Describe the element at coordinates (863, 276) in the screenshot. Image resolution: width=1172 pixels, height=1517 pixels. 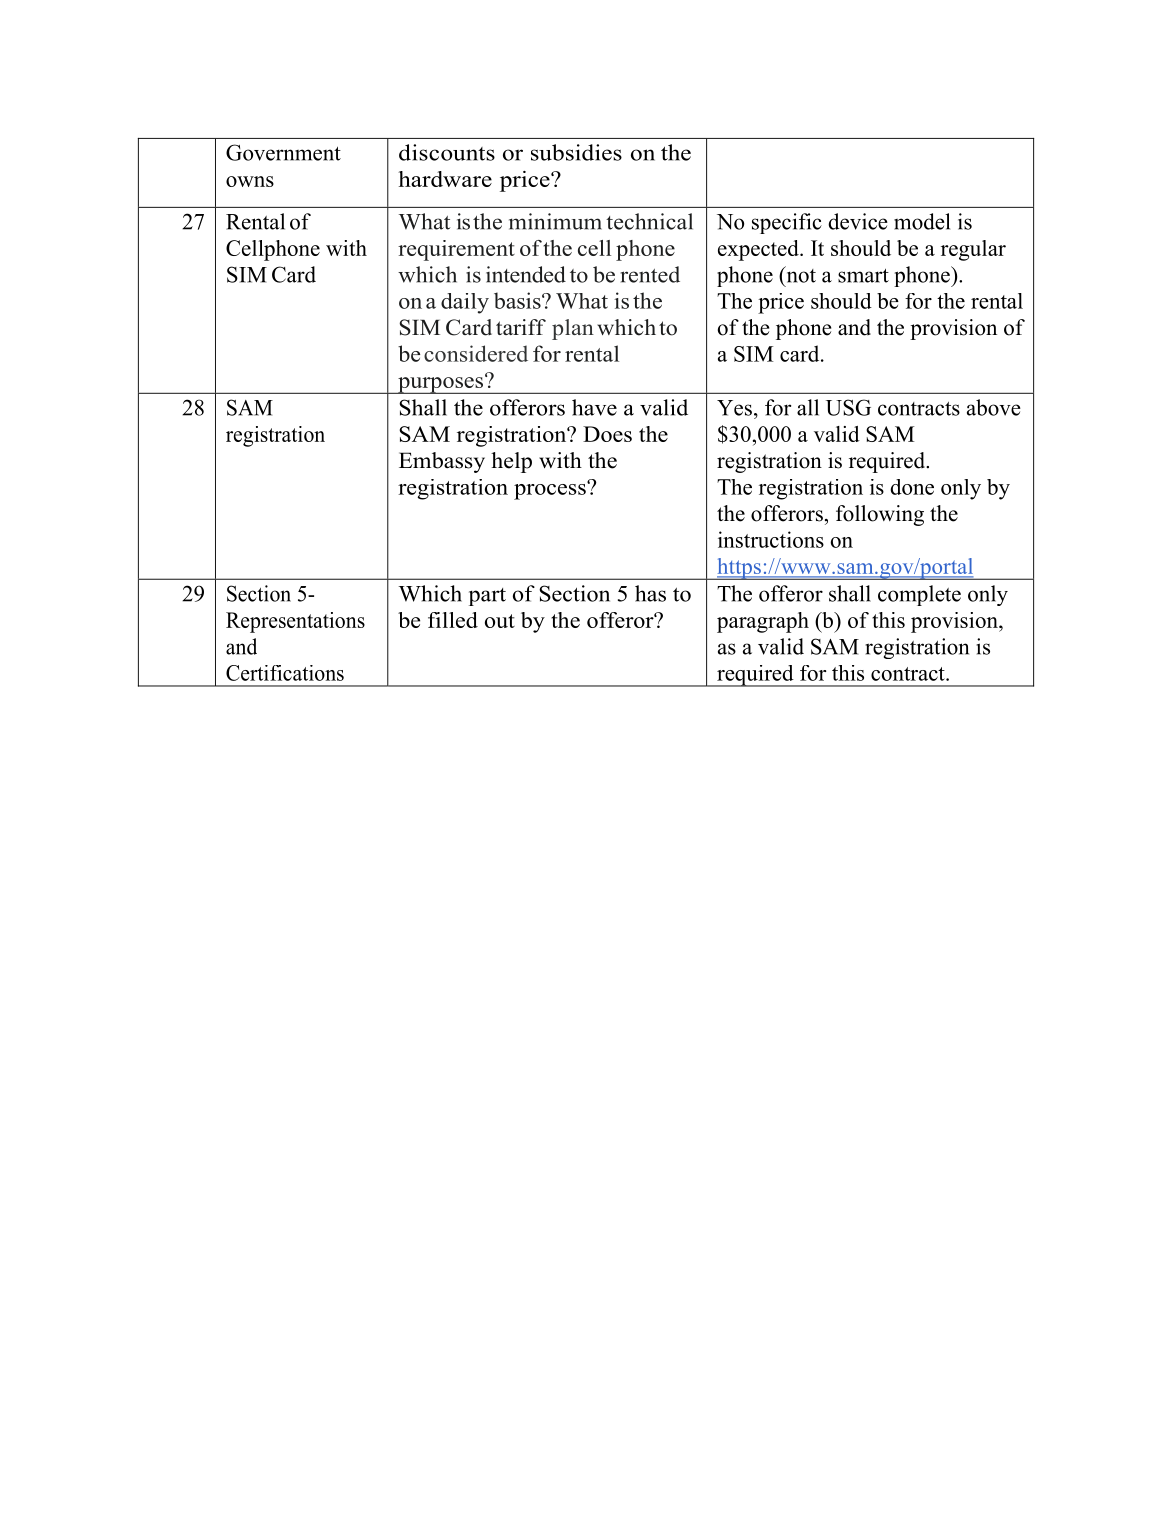
I see `smart` at that location.
